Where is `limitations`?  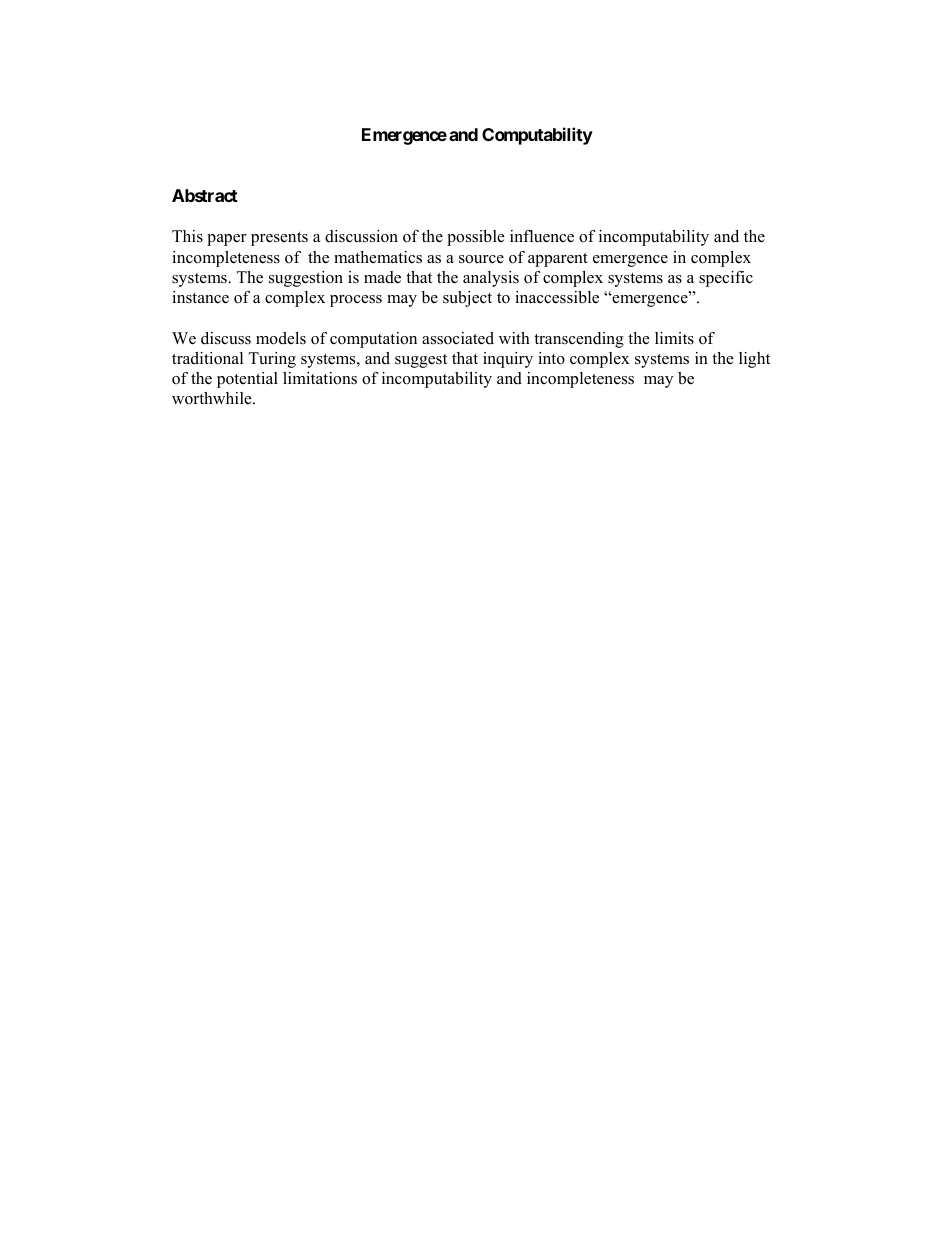 limitations is located at coordinates (320, 378).
